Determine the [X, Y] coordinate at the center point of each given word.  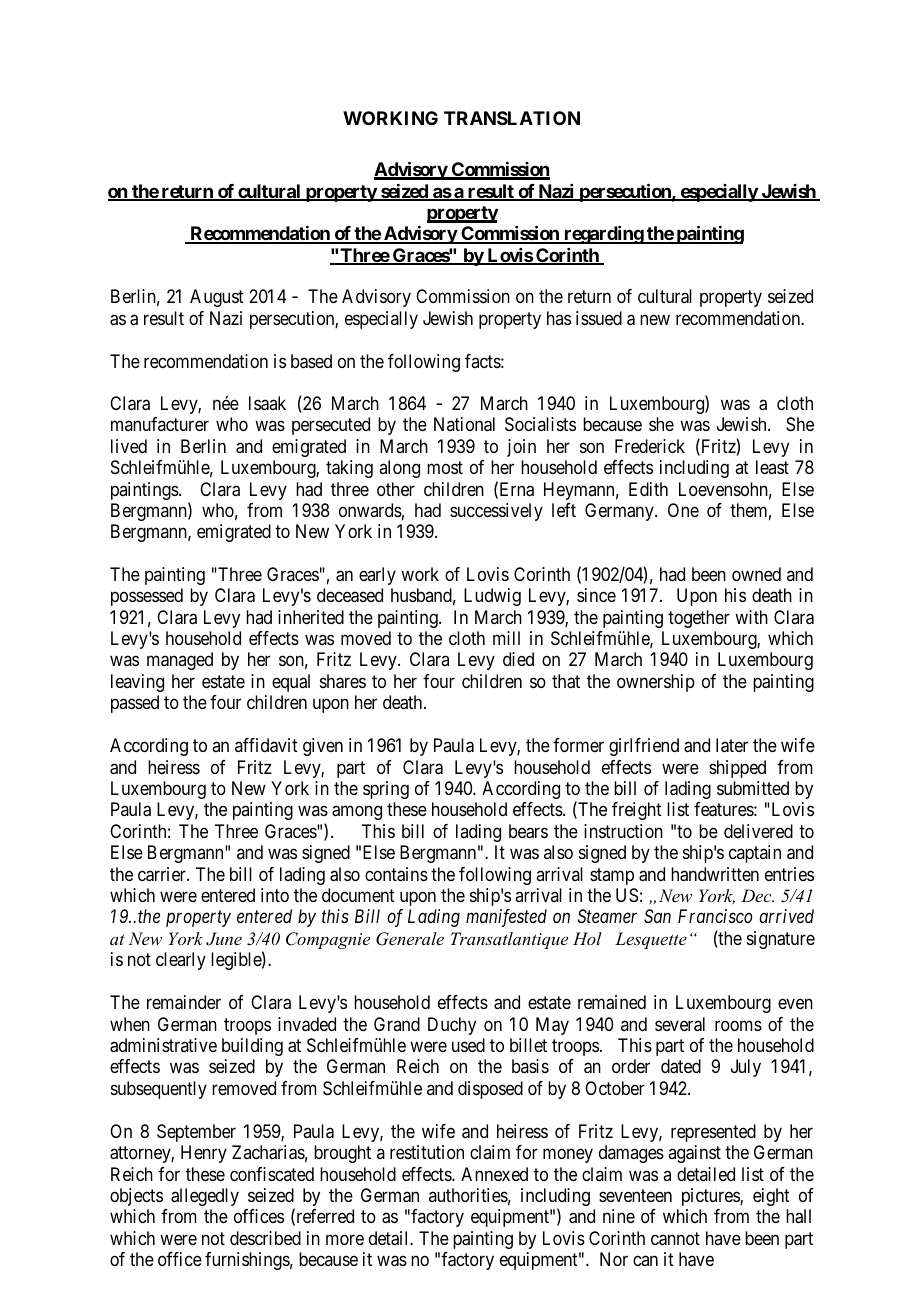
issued [599, 318]
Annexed [494, 1174]
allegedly [205, 1197]
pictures [711, 1197]
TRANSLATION [512, 118]
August [217, 298]
